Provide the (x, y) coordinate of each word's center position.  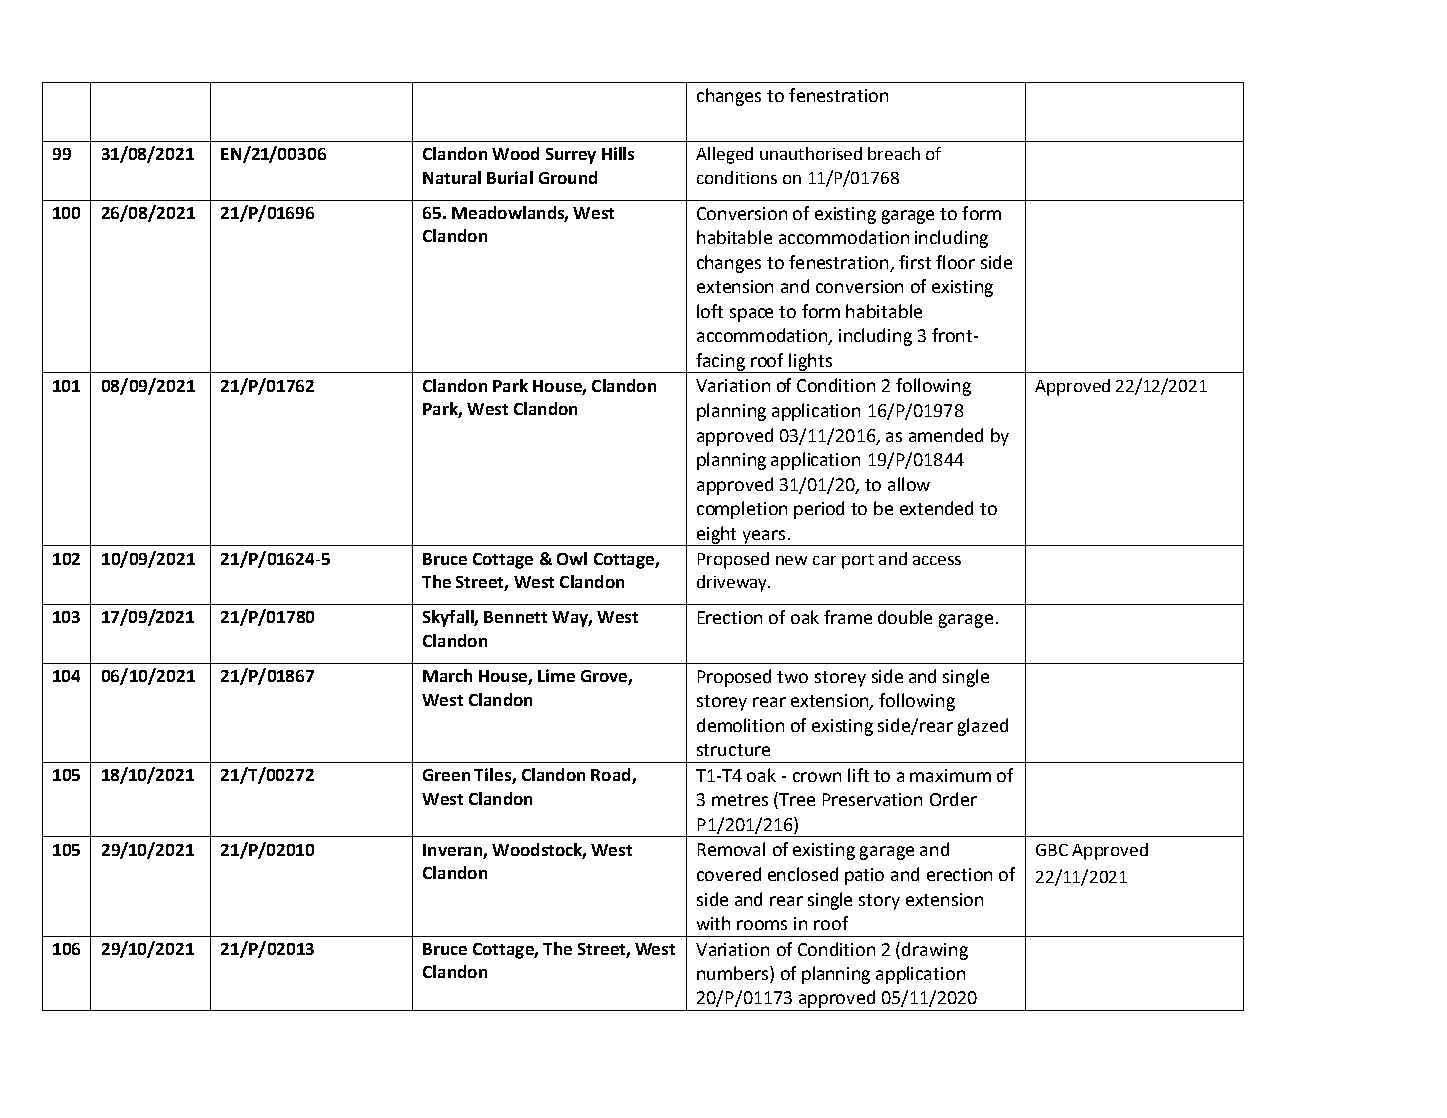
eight (717, 536)
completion (742, 510)
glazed (983, 727)
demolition (740, 725)
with (713, 923)
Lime (556, 675)
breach (894, 153)
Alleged (724, 155)
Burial (510, 177)
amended (946, 435)
